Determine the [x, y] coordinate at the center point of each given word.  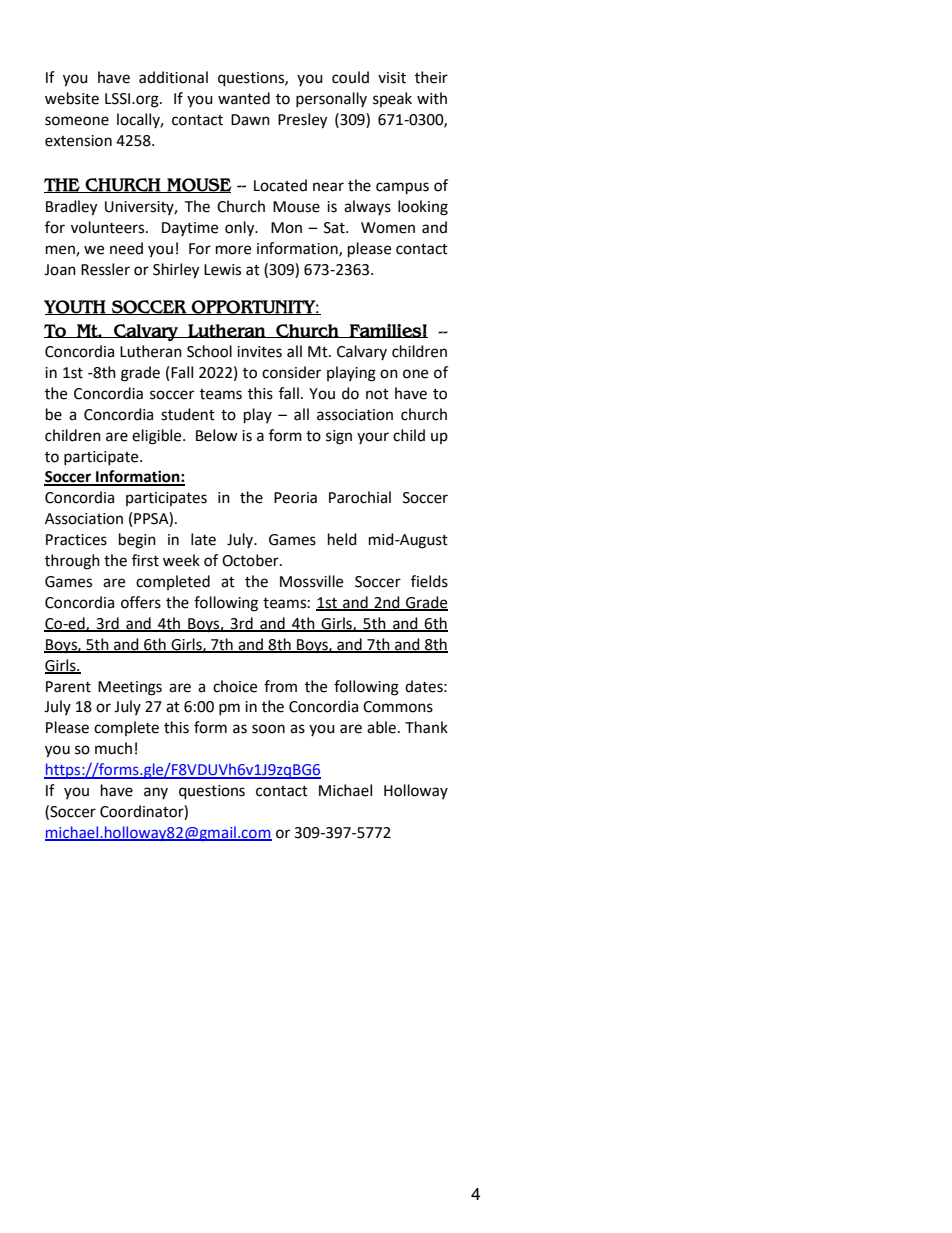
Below [217, 435]
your [373, 438]
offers [141, 602]
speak [392, 99]
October [251, 560]
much [113, 748]
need [126, 248]
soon [268, 729]
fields [429, 581]
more [233, 250]
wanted [244, 98]
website [72, 98]
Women [388, 228]
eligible [158, 437]
